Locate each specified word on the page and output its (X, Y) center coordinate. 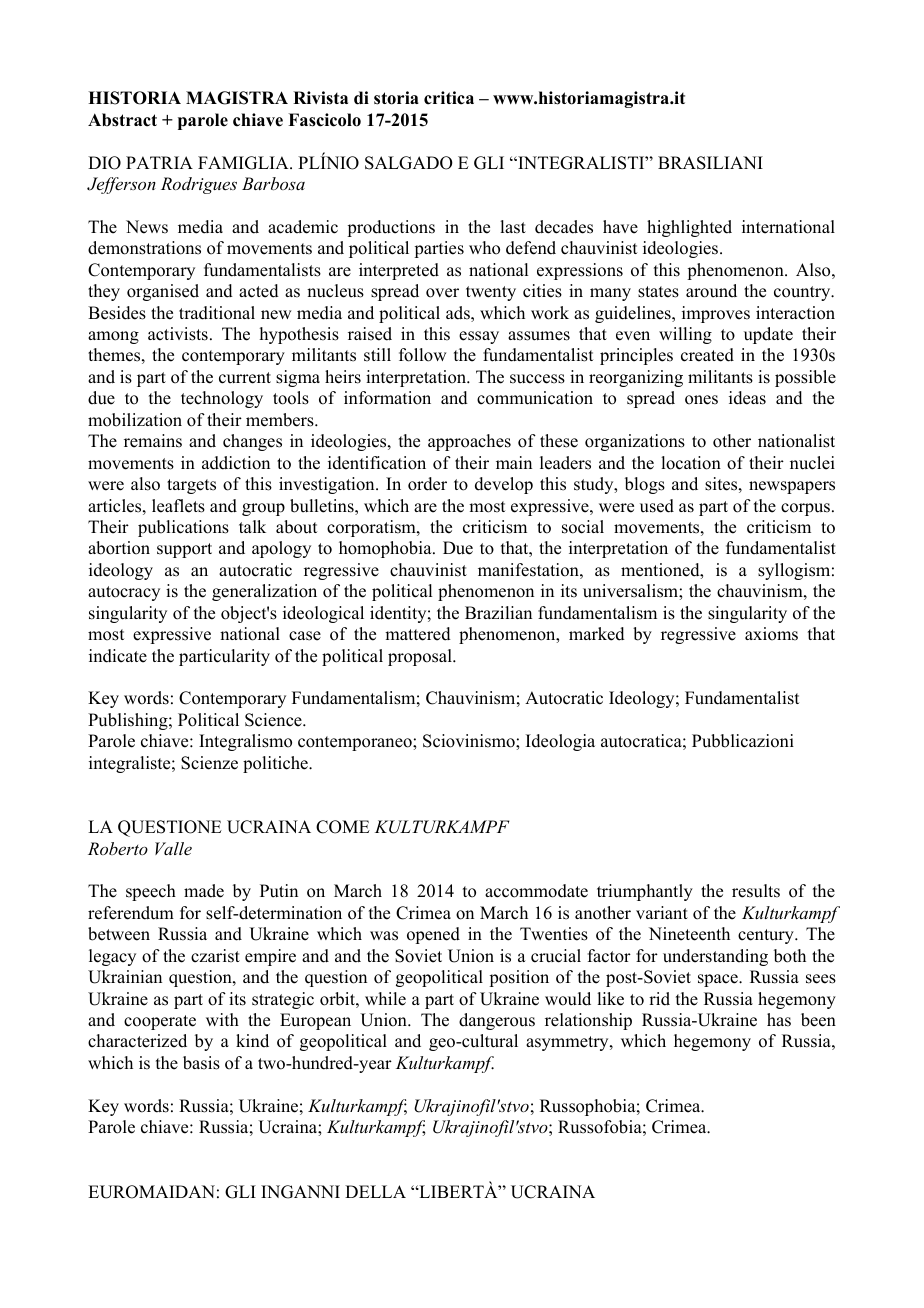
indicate (118, 656)
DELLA (375, 1191)
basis (201, 1063)
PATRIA (159, 162)
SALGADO (409, 163)
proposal (421, 657)
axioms (771, 634)
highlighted (689, 228)
